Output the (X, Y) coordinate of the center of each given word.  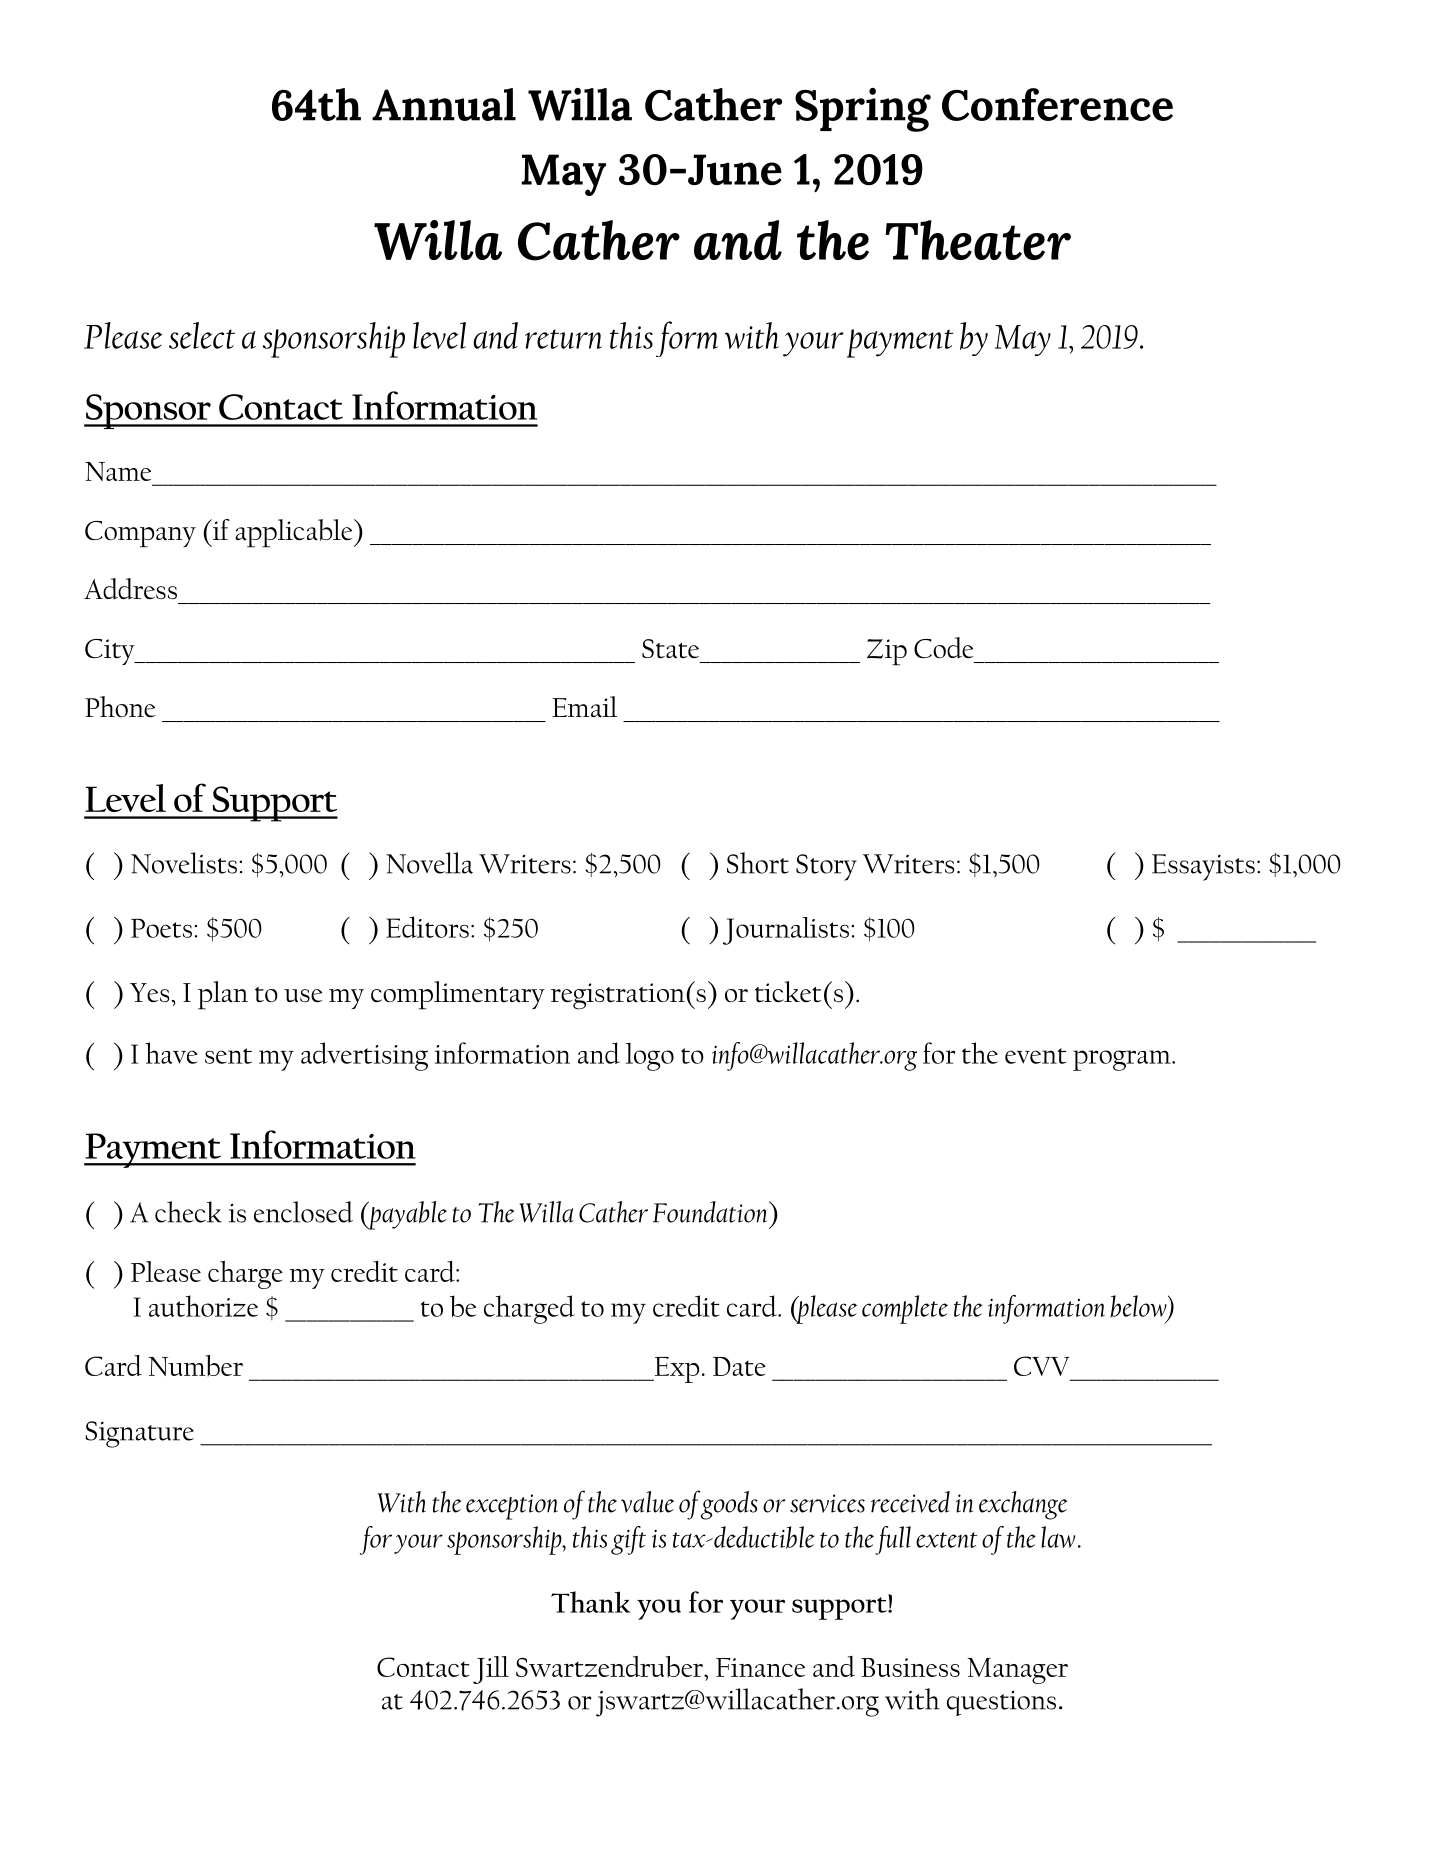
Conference (1057, 104)
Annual (444, 104)
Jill (491, 1670)
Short (758, 863)
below (1139, 1307)
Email (584, 707)
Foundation (711, 1212)
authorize (203, 1306)
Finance (760, 1667)
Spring (863, 110)
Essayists (1203, 867)
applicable (295, 533)
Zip (887, 652)
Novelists (184, 863)
